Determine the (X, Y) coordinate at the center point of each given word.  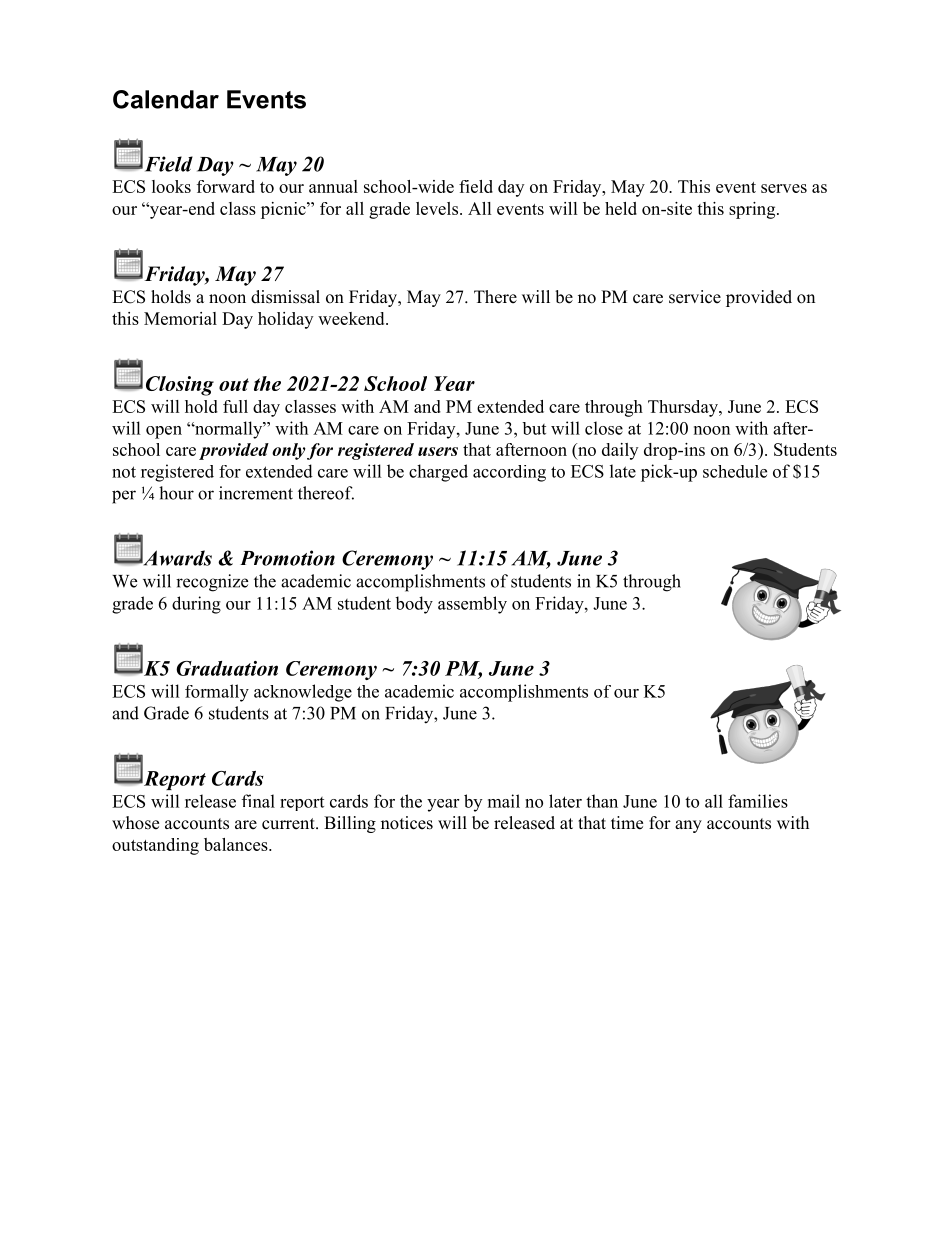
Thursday (684, 408)
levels (438, 208)
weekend (352, 318)
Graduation (227, 668)
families (758, 801)
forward (226, 186)
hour (176, 493)
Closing (180, 386)
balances (237, 844)
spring (753, 210)
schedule (735, 471)
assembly (472, 605)
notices (407, 823)
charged (438, 473)
